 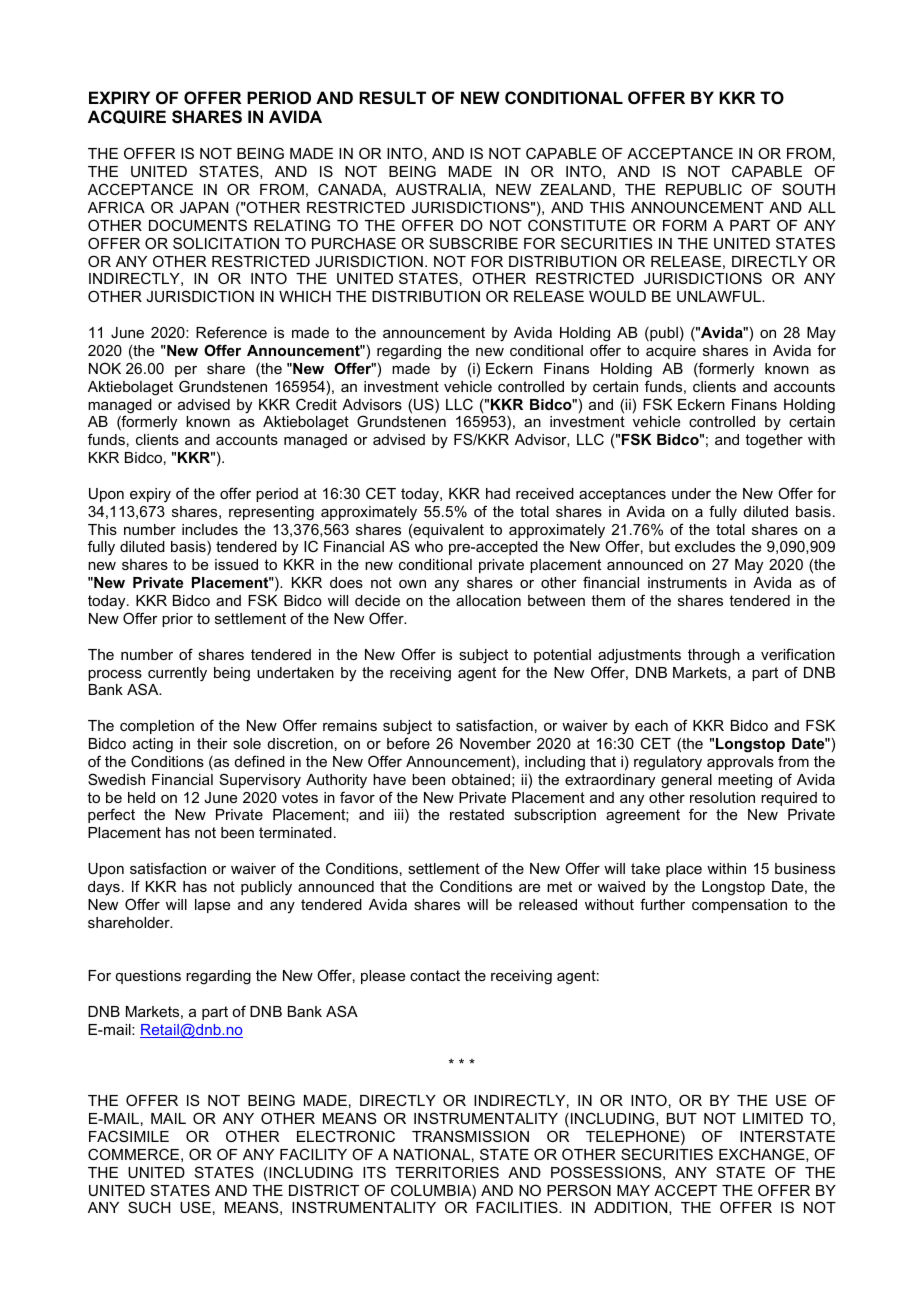 I want to click on obtained, so click(x=481, y=779).
